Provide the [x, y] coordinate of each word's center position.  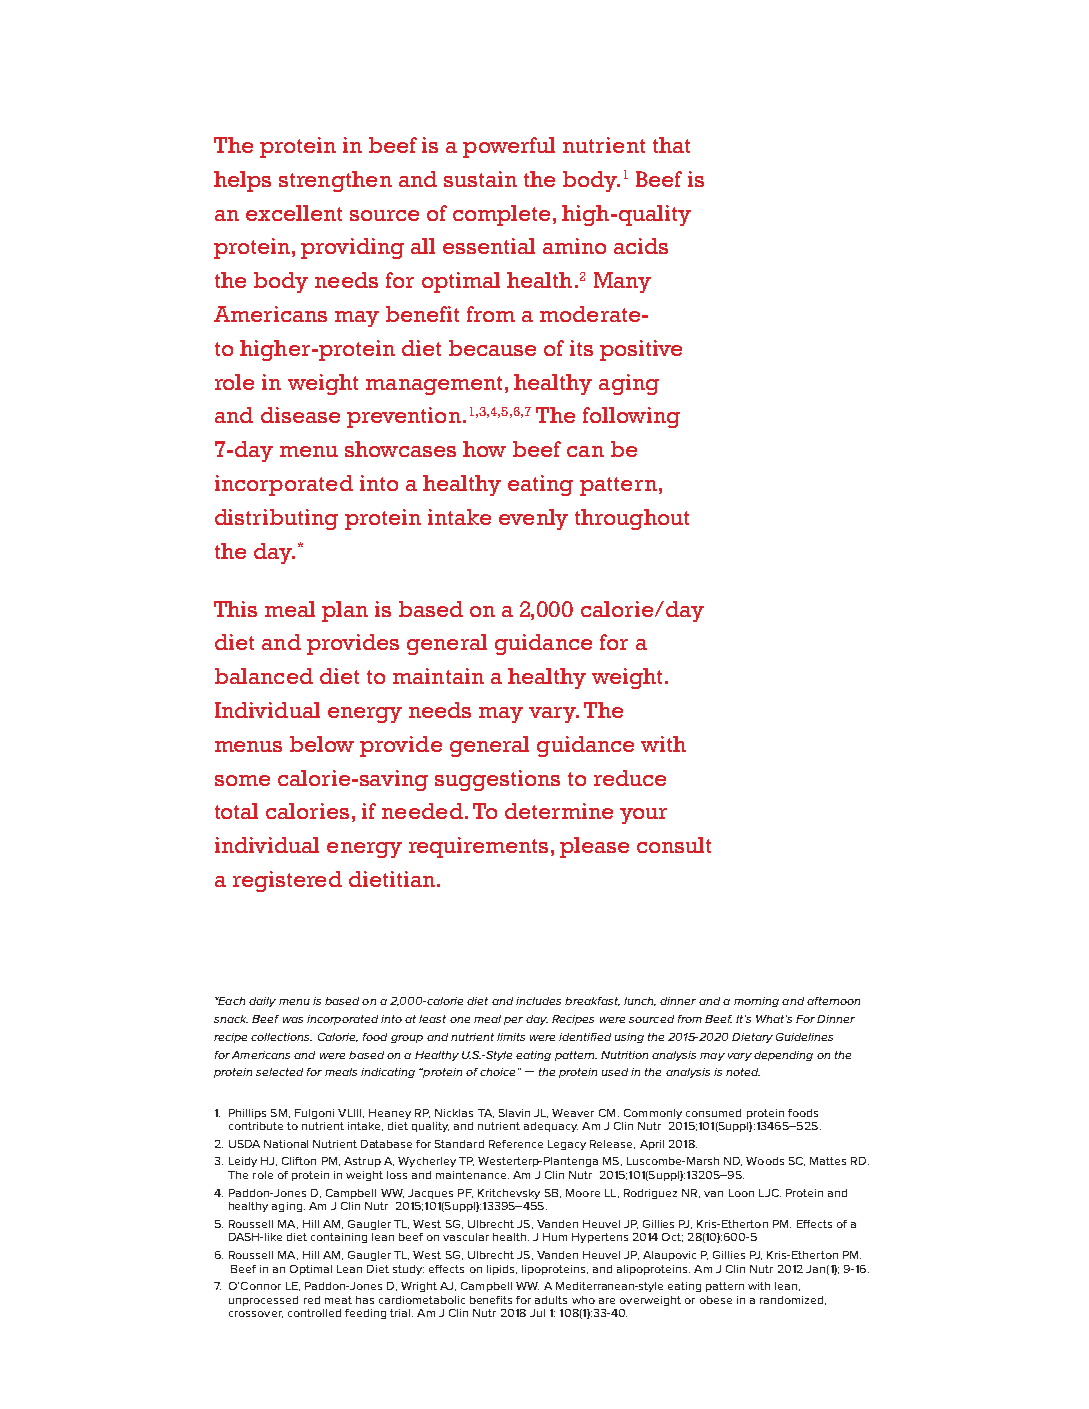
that [671, 145]
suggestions [497, 780]
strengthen [335, 181]
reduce [630, 778]
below [322, 744]
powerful [509, 147]
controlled [314, 1313]
